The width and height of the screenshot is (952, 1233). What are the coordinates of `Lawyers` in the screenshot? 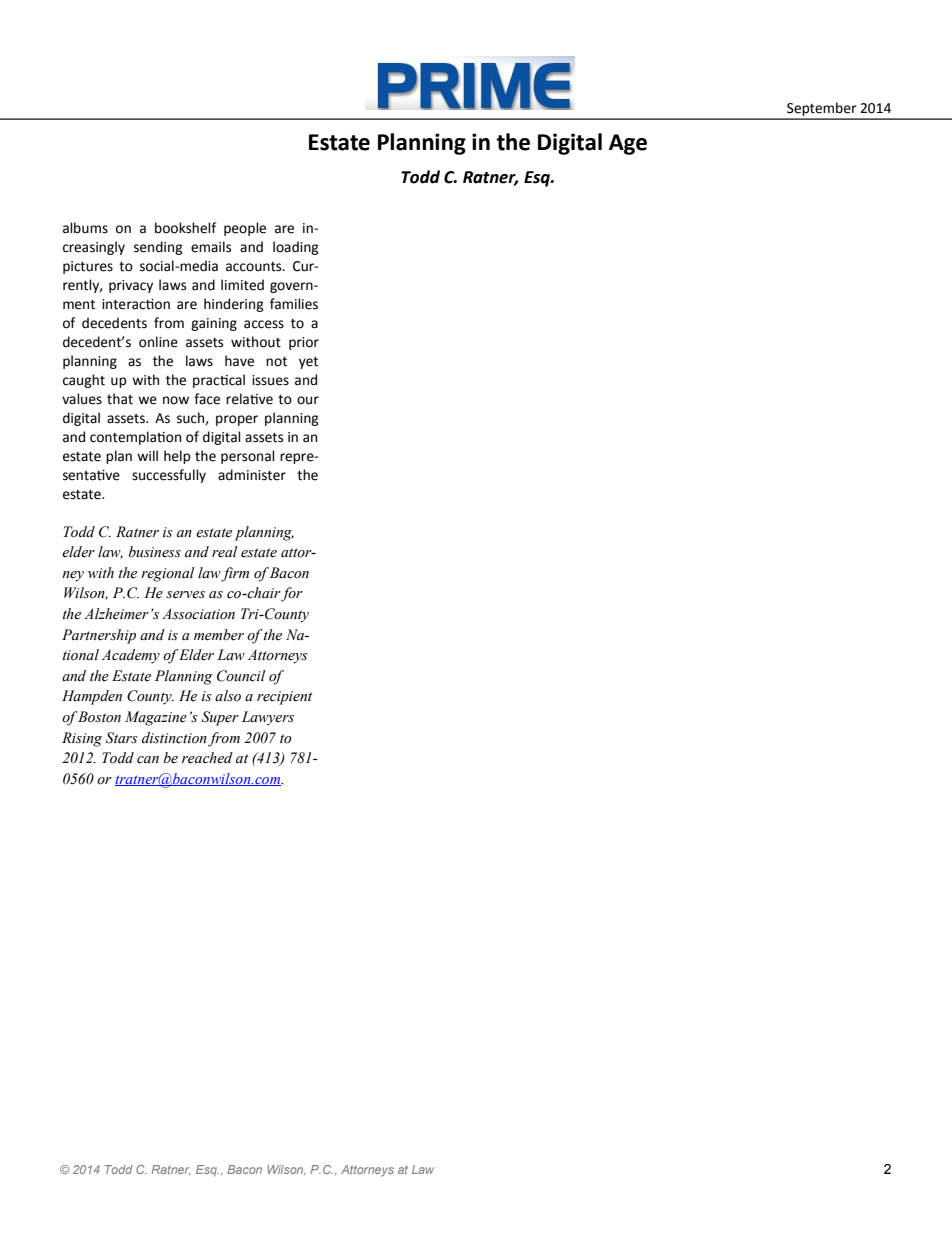 It's located at (268, 718).
